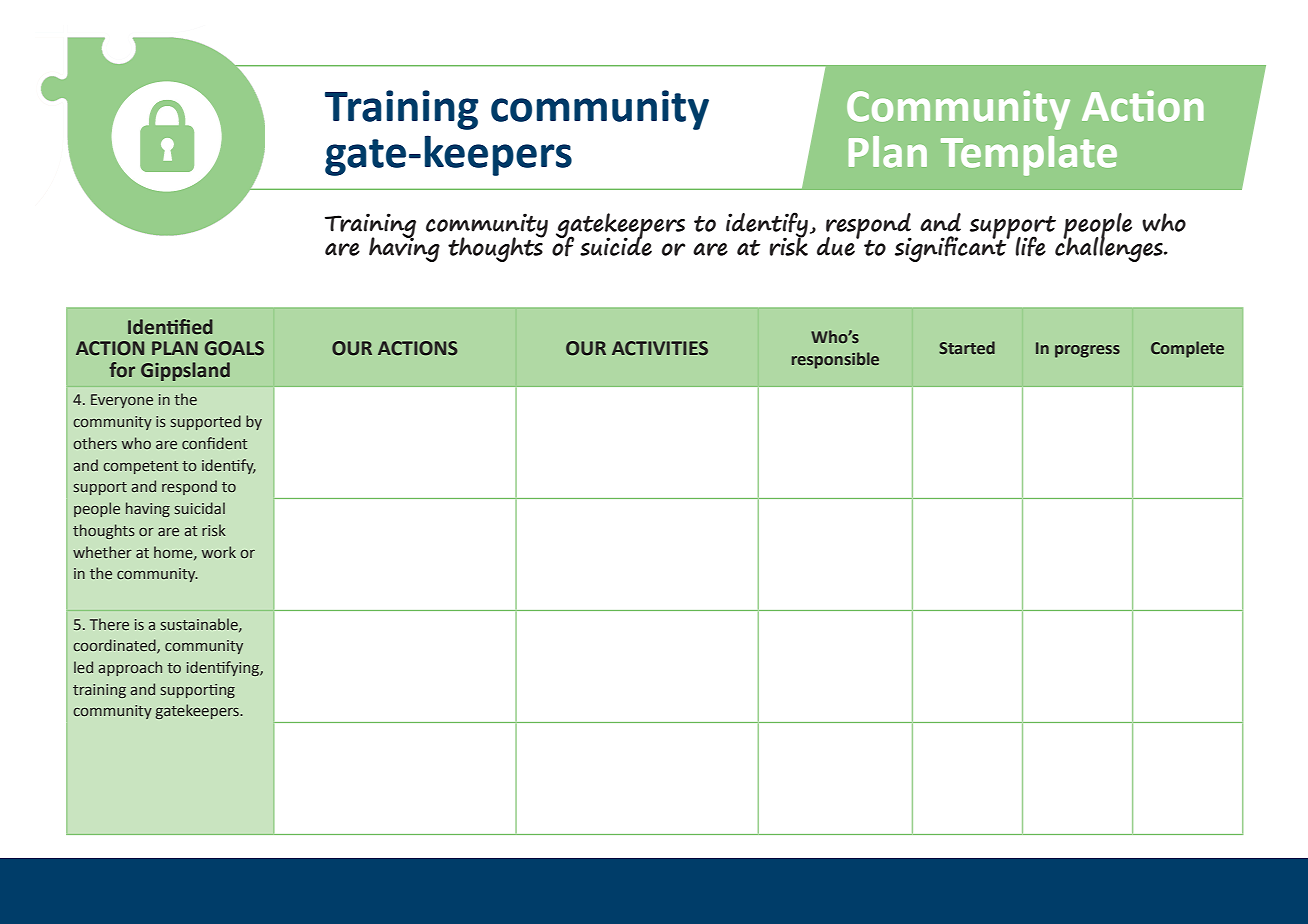 The height and width of the screenshot is (924, 1308). What do you see at coordinates (214, 443) in the screenshot?
I see `confident` at bounding box center [214, 443].
